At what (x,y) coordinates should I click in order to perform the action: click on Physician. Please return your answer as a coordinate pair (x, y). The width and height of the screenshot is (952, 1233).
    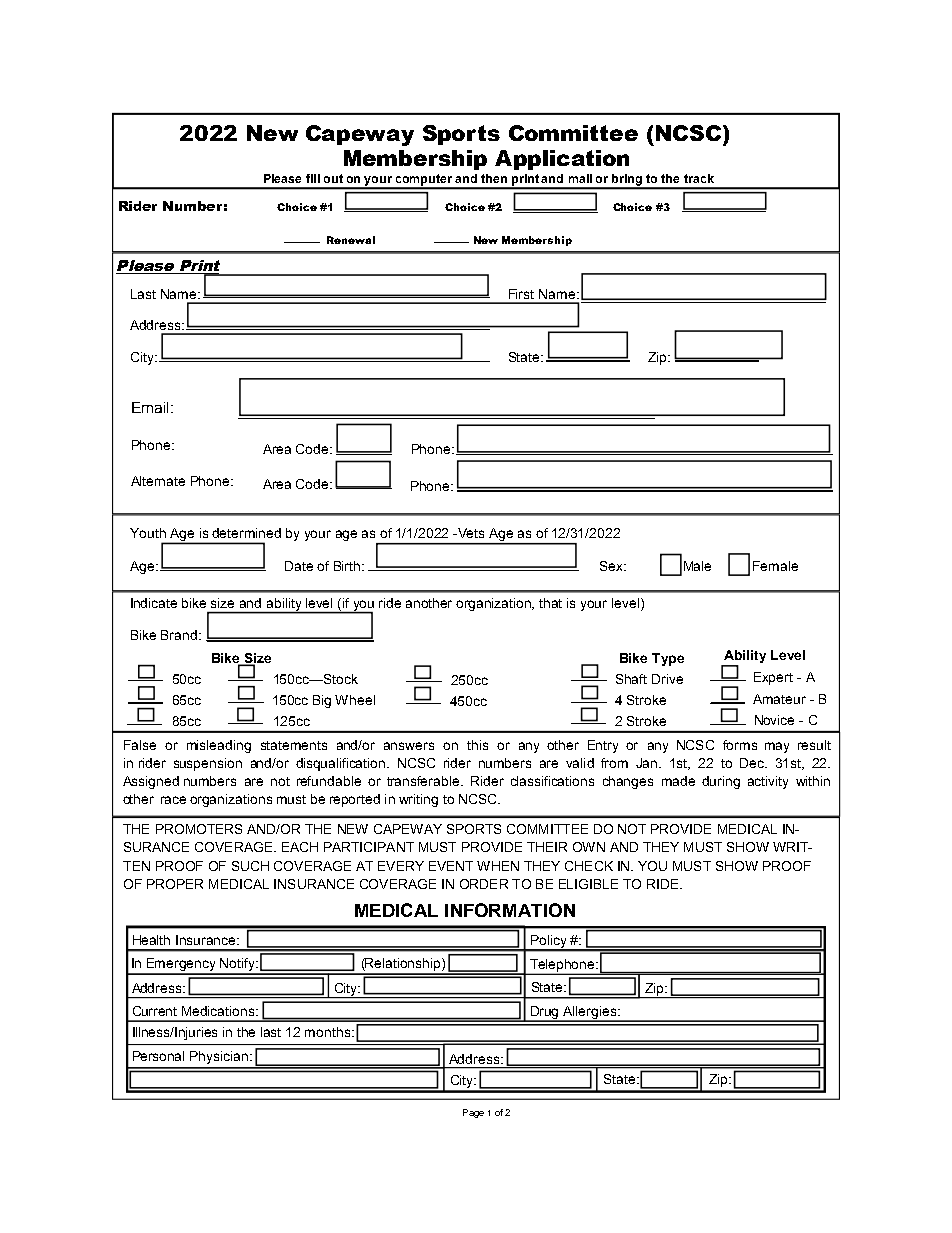
    Looking at the image, I should click on (220, 1057).
